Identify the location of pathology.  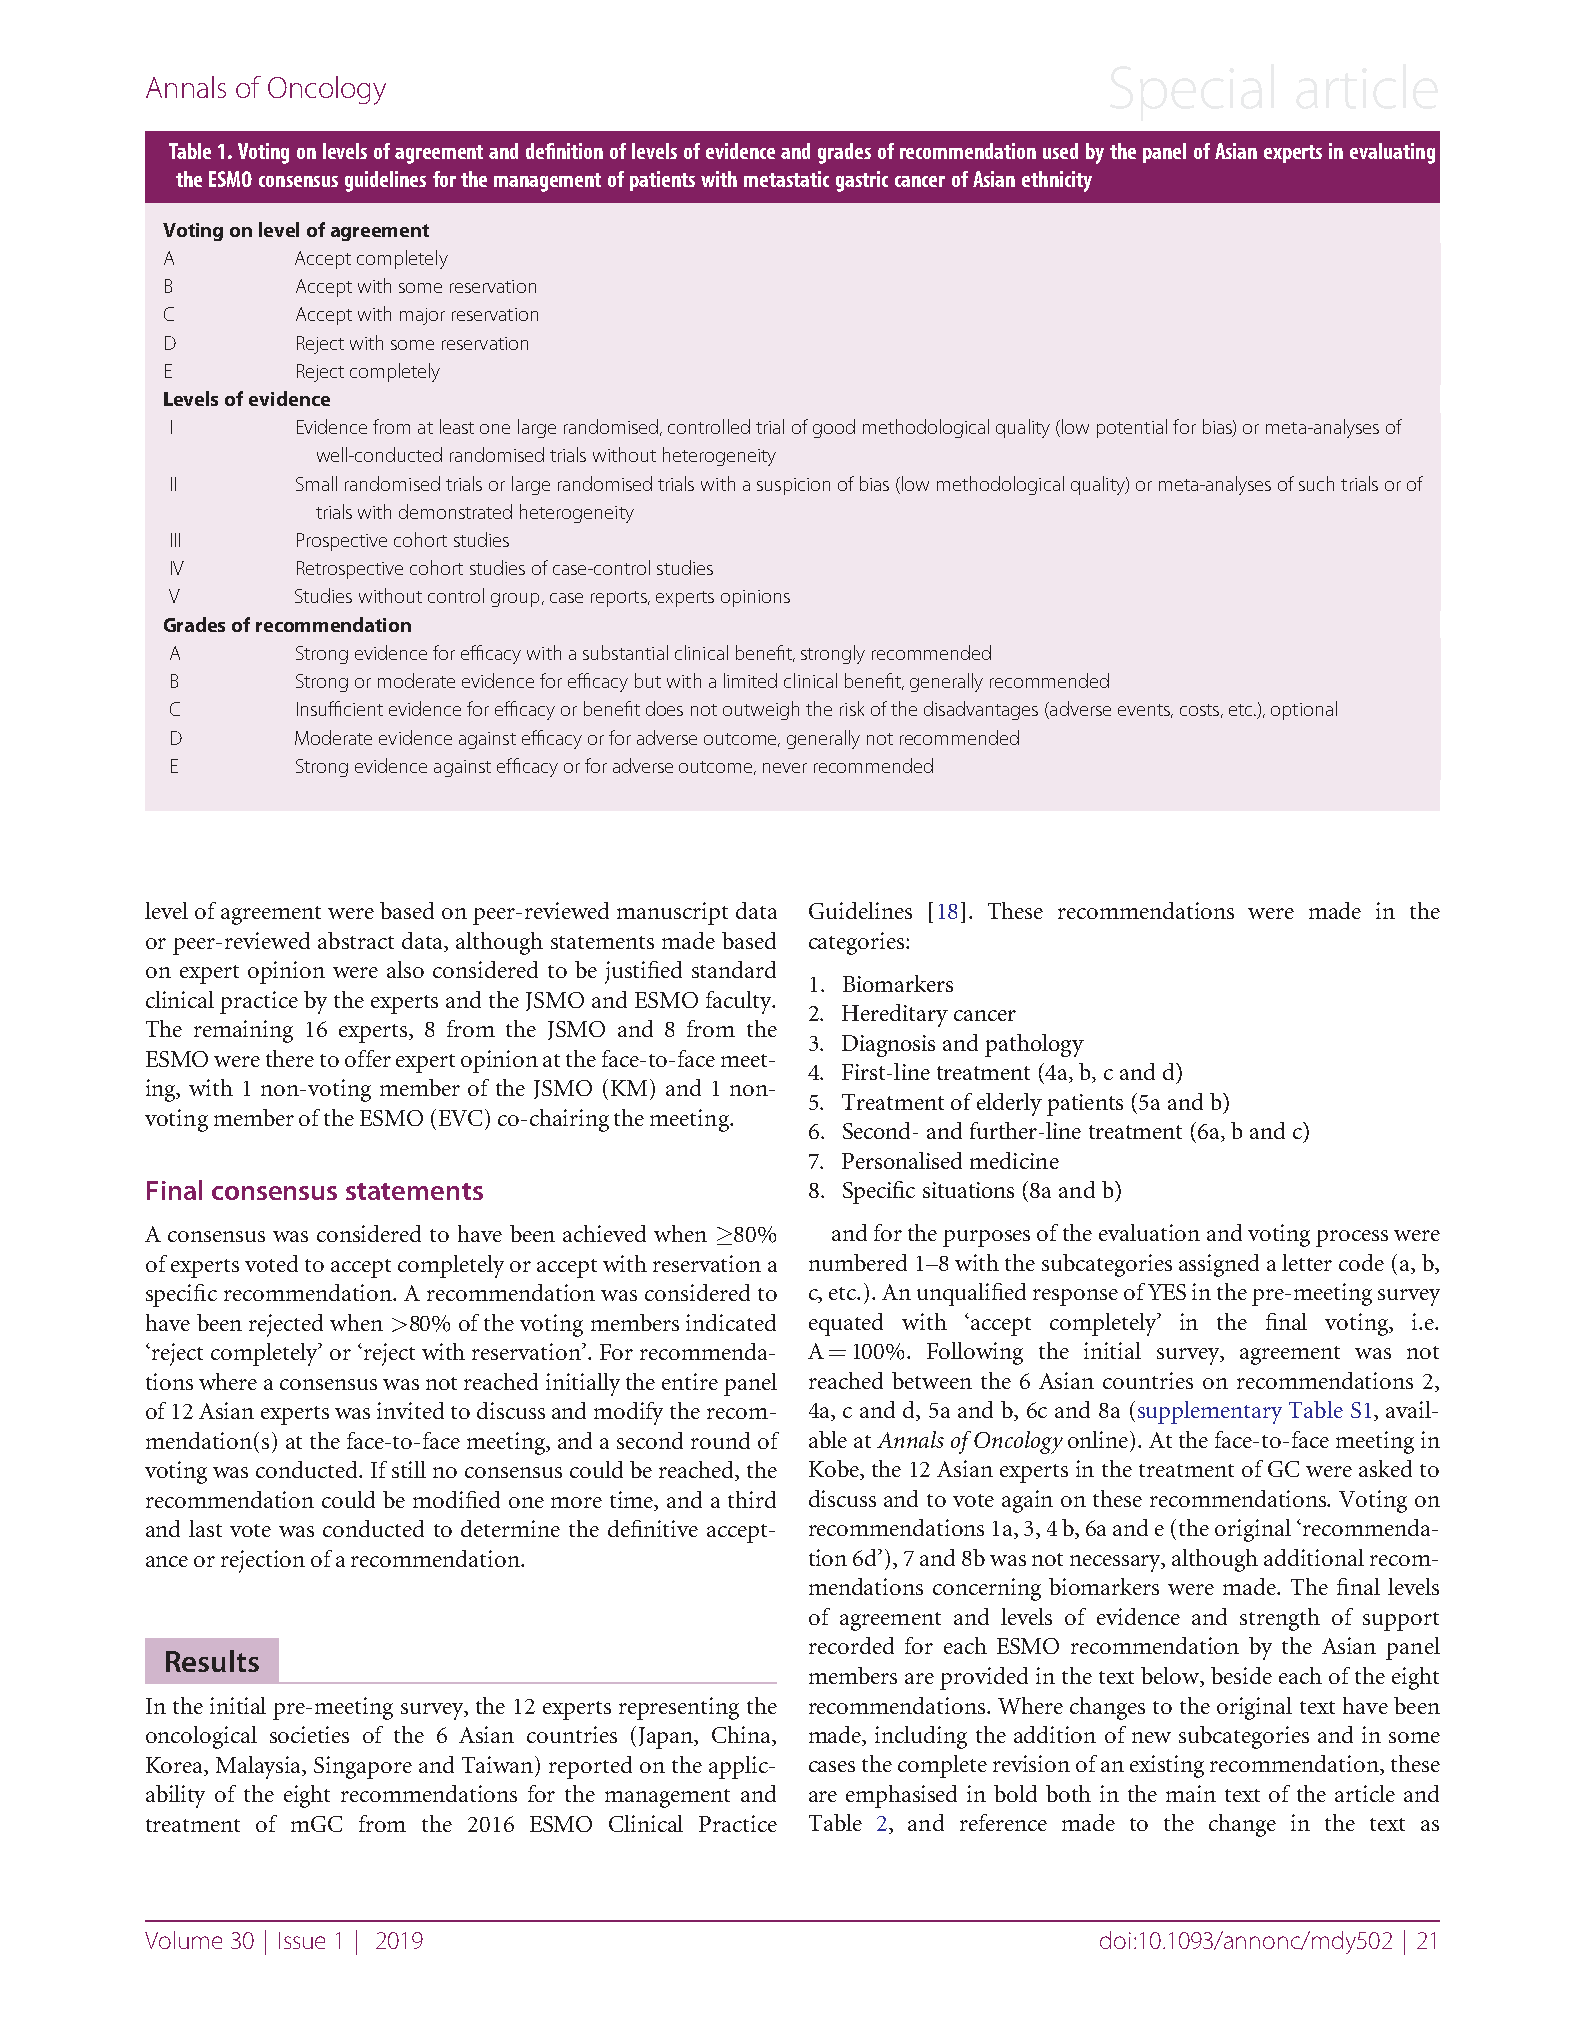
(1034, 1045).
